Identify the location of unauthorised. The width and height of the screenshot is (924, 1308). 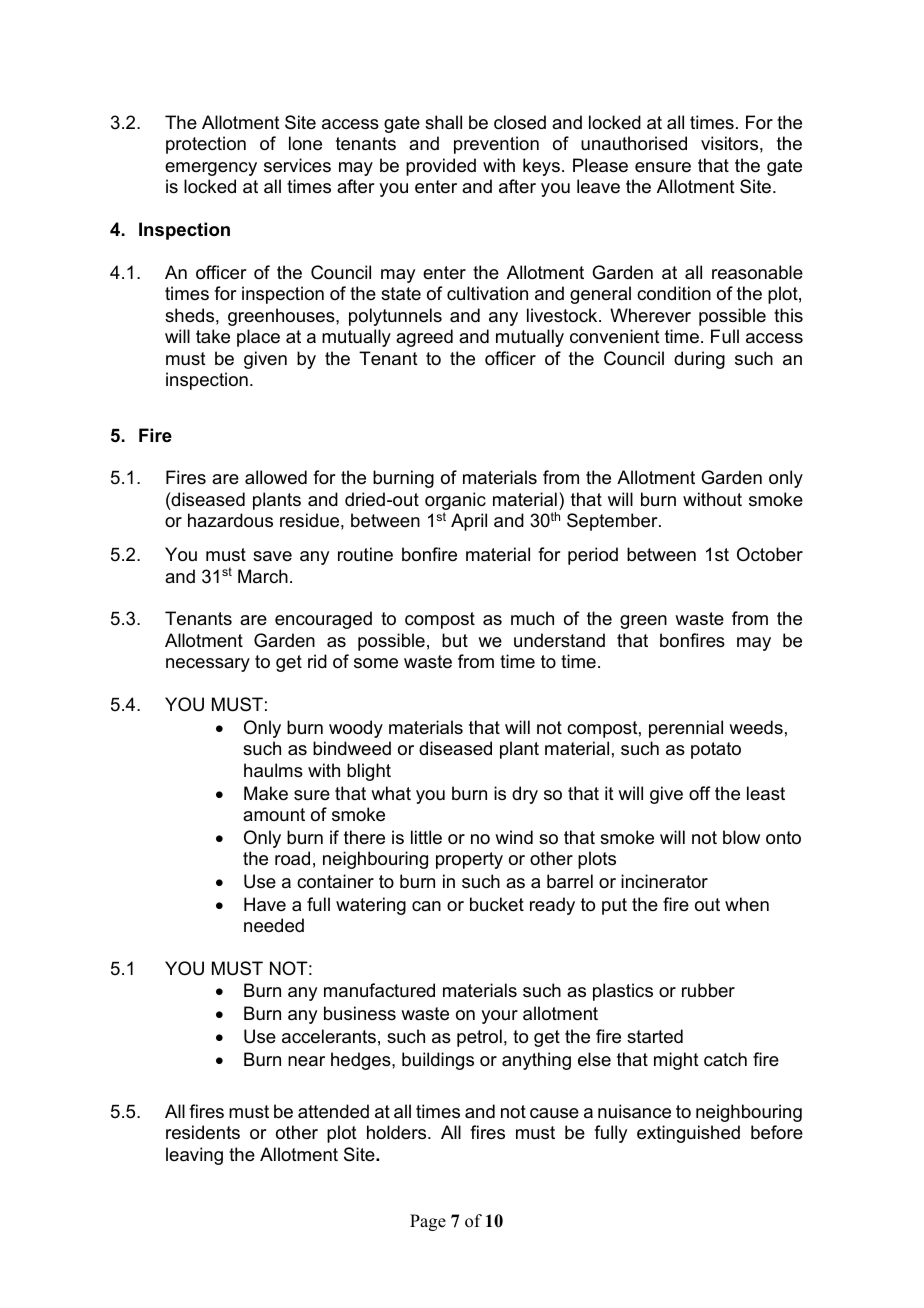
(634, 143).
